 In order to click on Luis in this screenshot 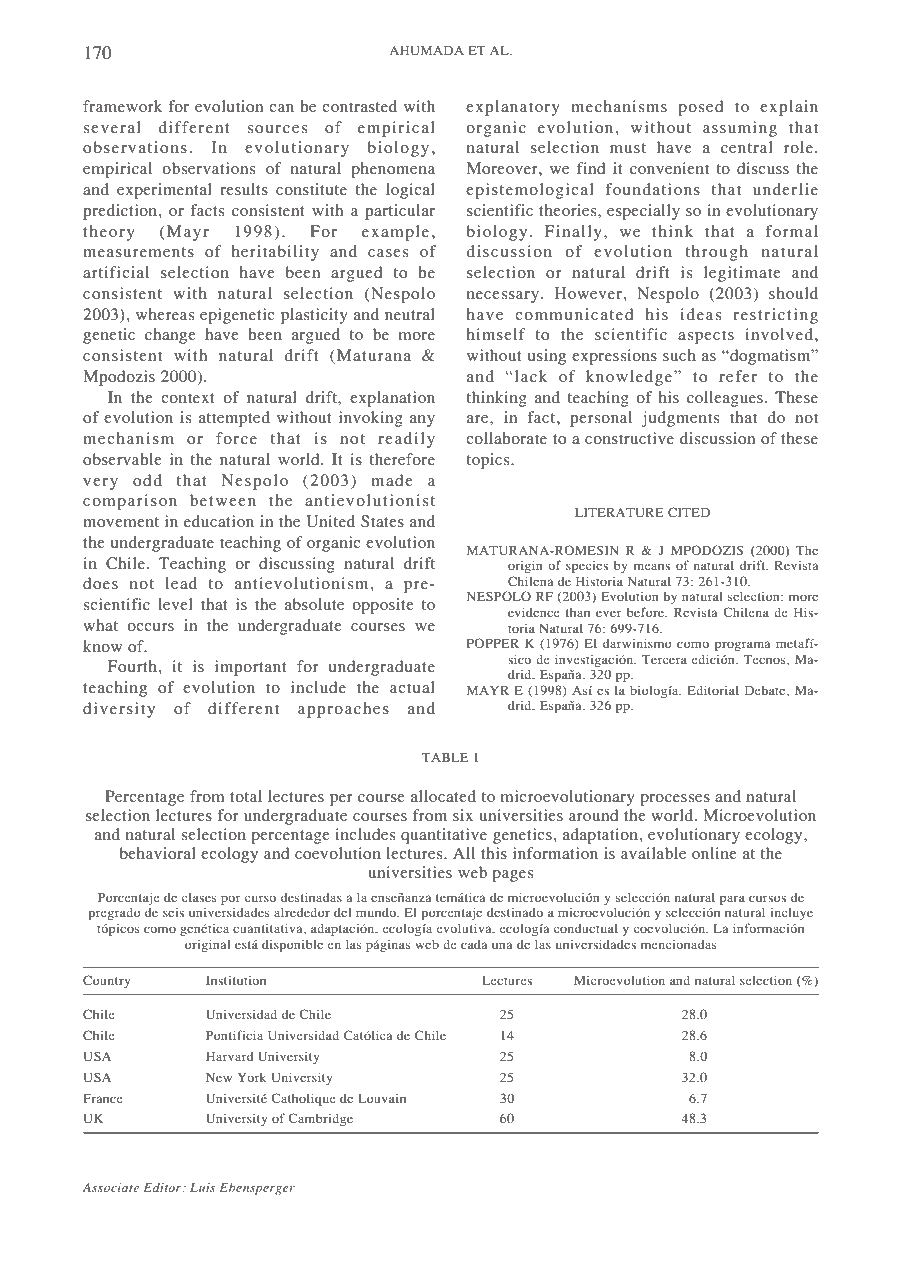, I will do `click(202, 1187)`.
